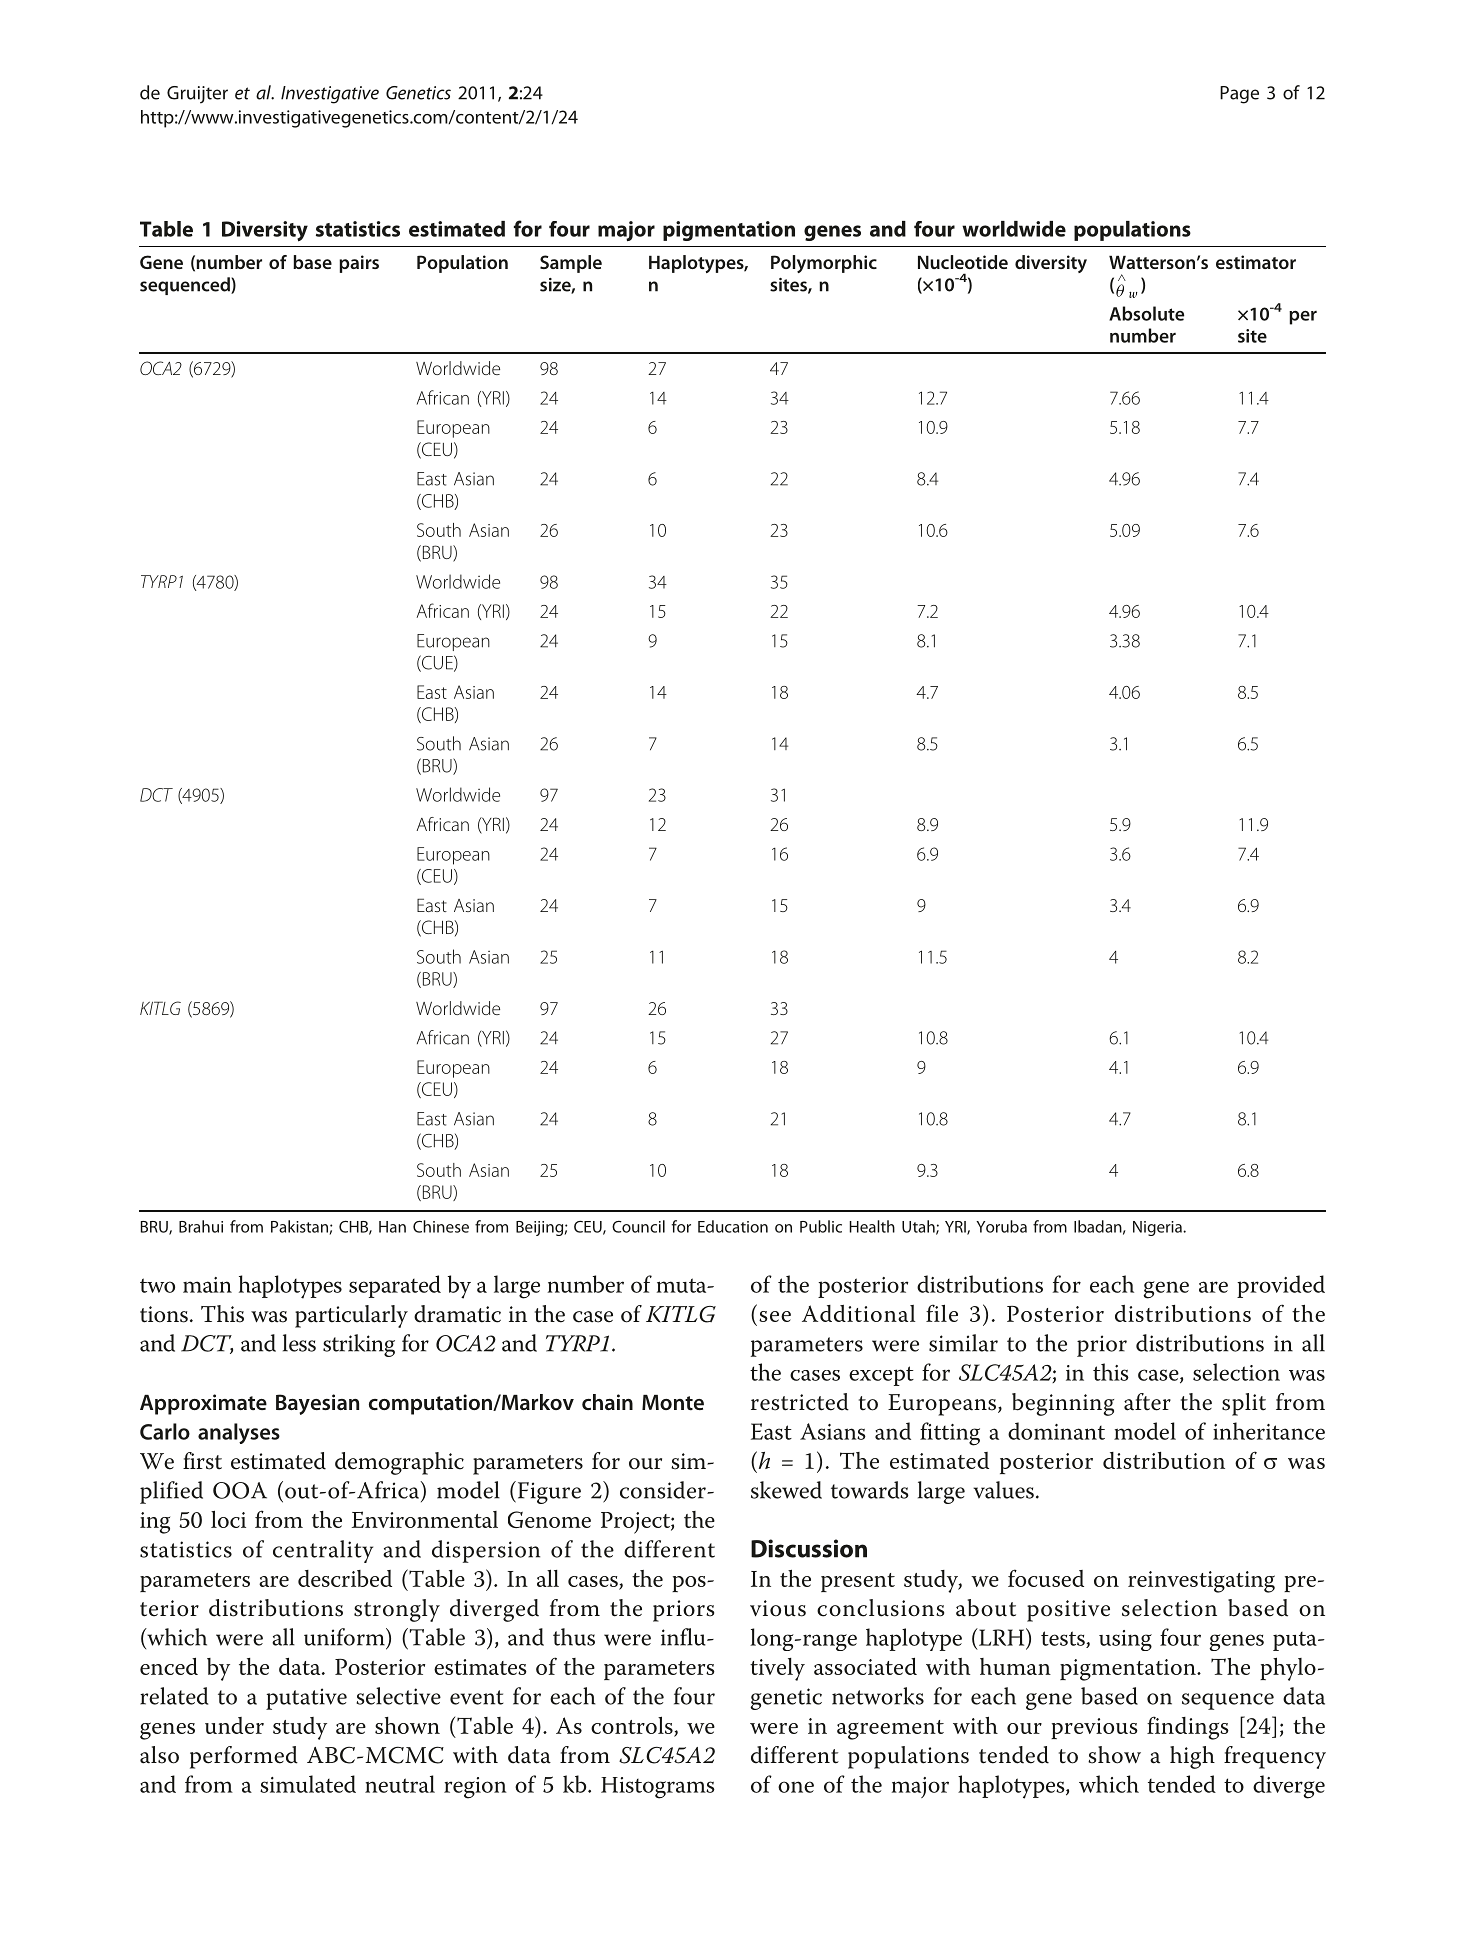 The width and height of the screenshot is (1465, 1953). I want to click on Page, so click(1239, 95).
